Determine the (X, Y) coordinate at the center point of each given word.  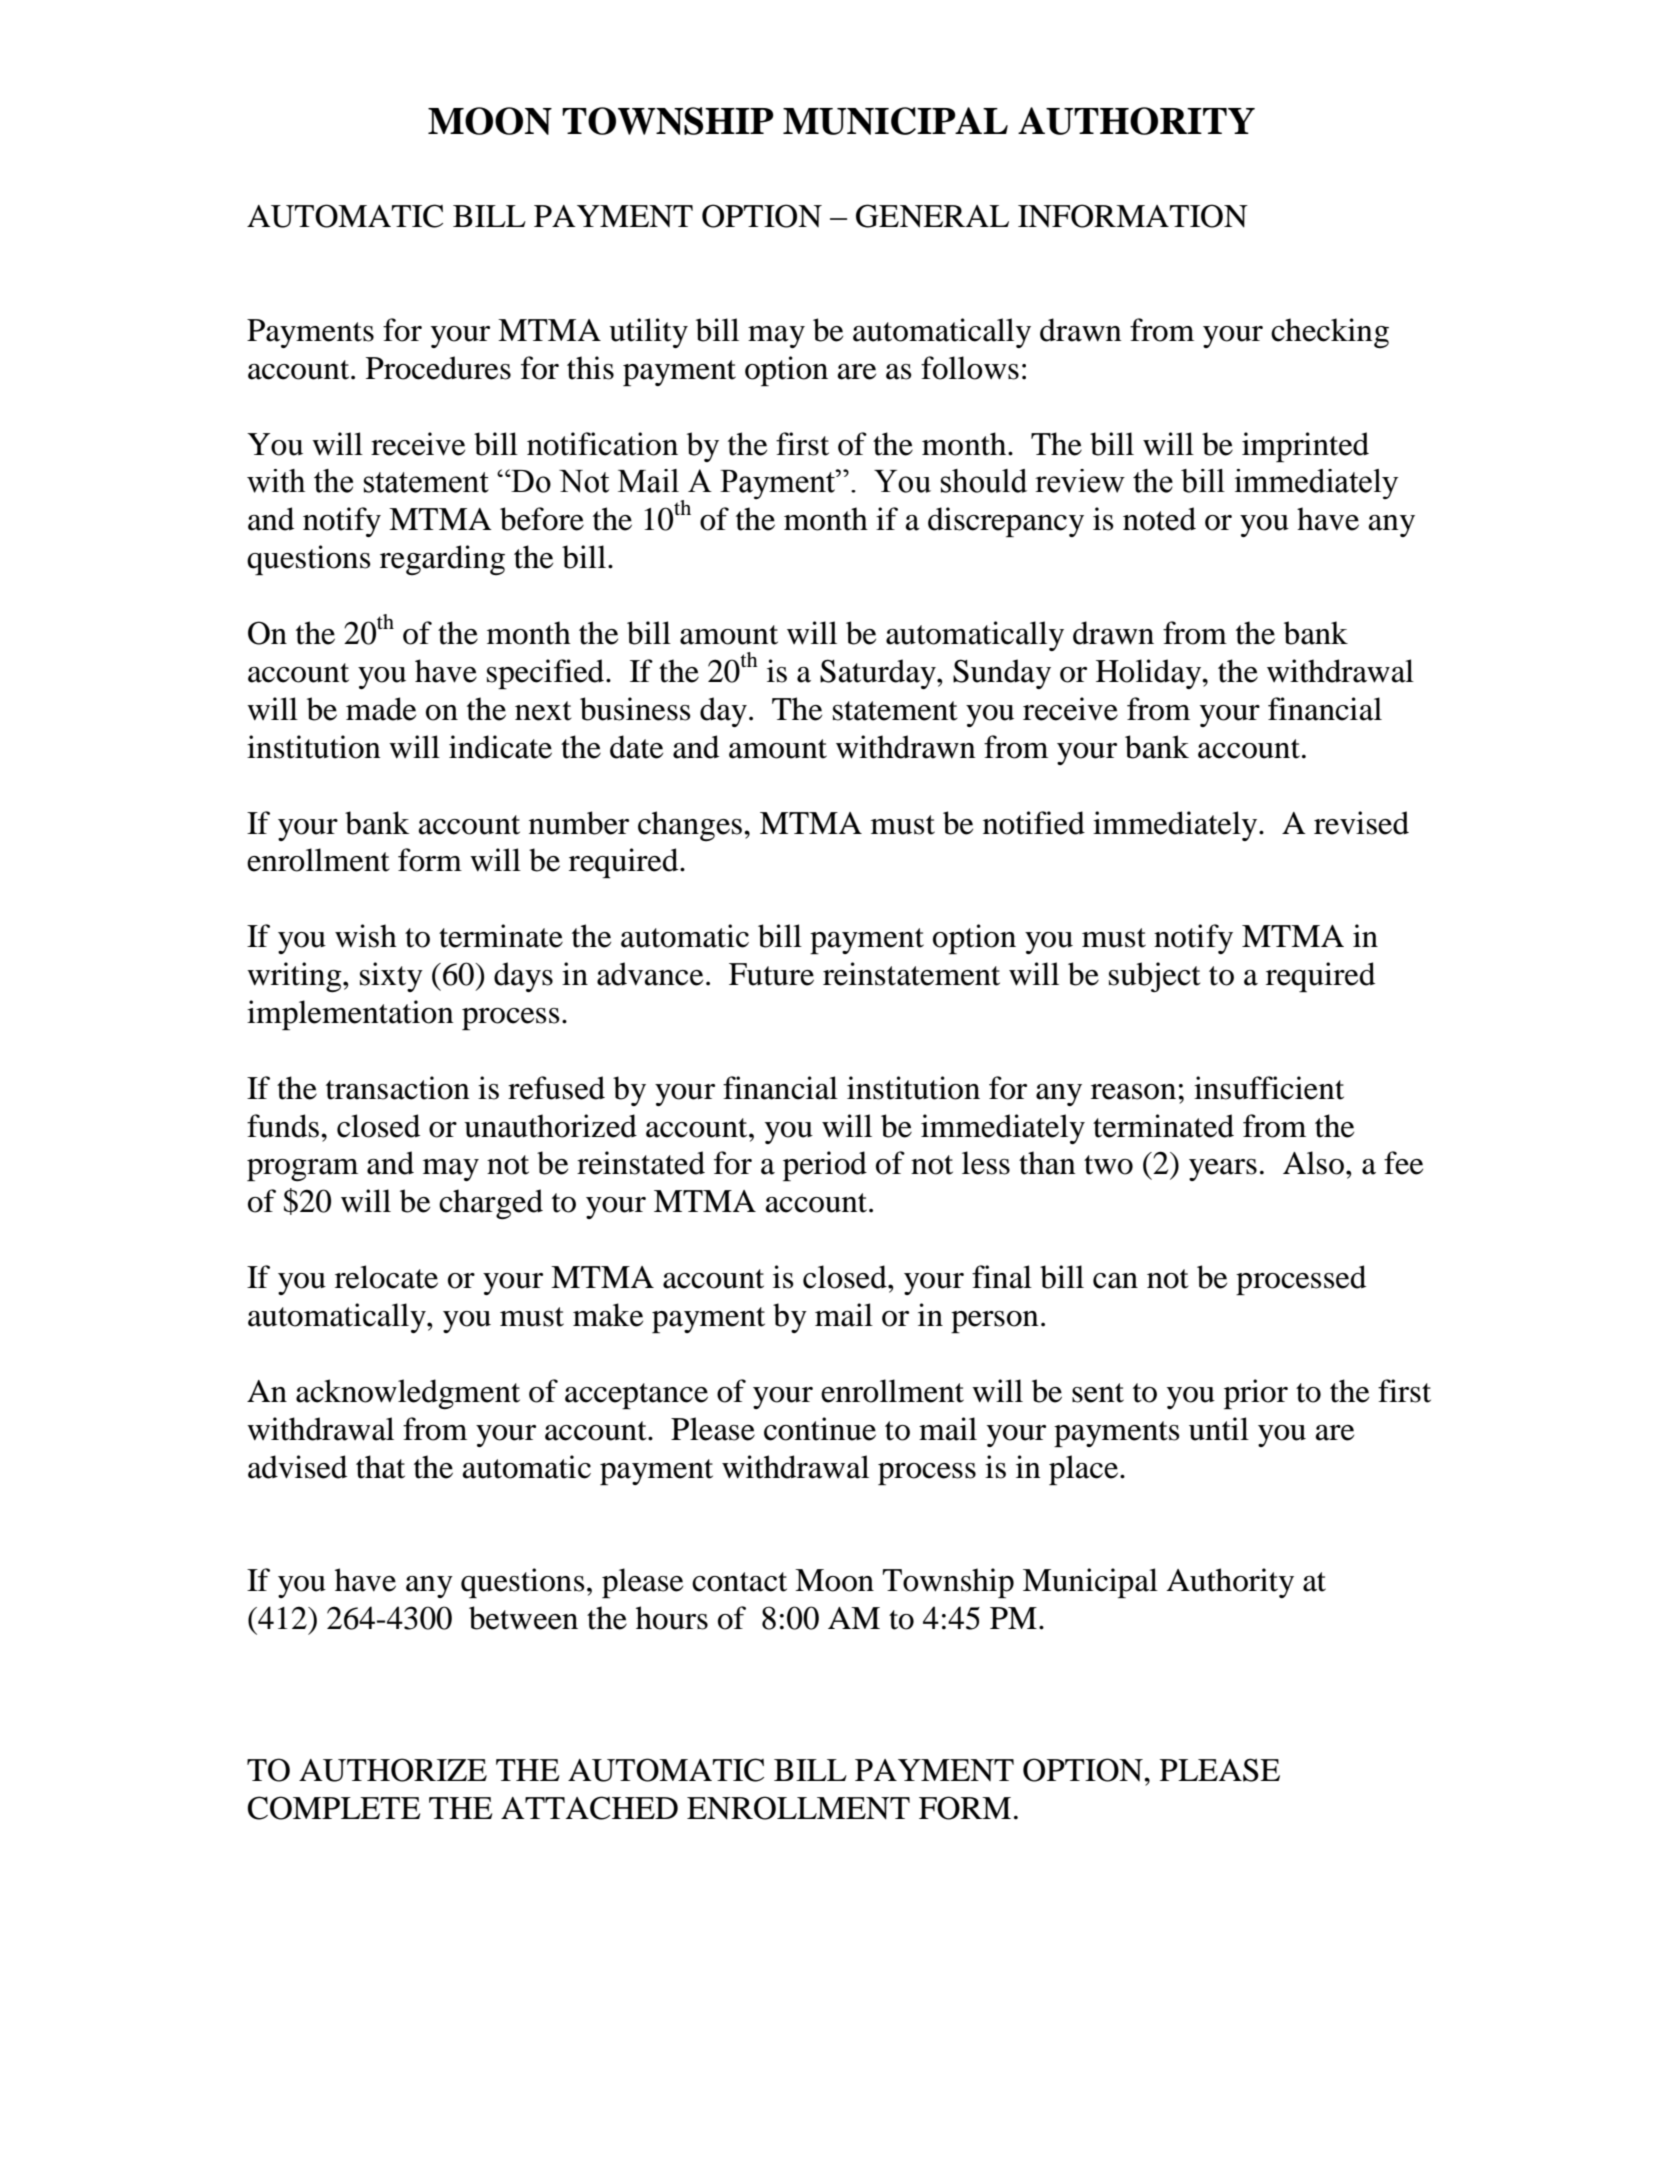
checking (1330, 333)
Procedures (438, 368)
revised (1361, 823)
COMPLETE (334, 1808)
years (1223, 1170)
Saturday (879, 674)
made (381, 709)
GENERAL (932, 216)
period (825, 1166)
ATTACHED (589, 1808)
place (1083, 1470)
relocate (386, 1277)
